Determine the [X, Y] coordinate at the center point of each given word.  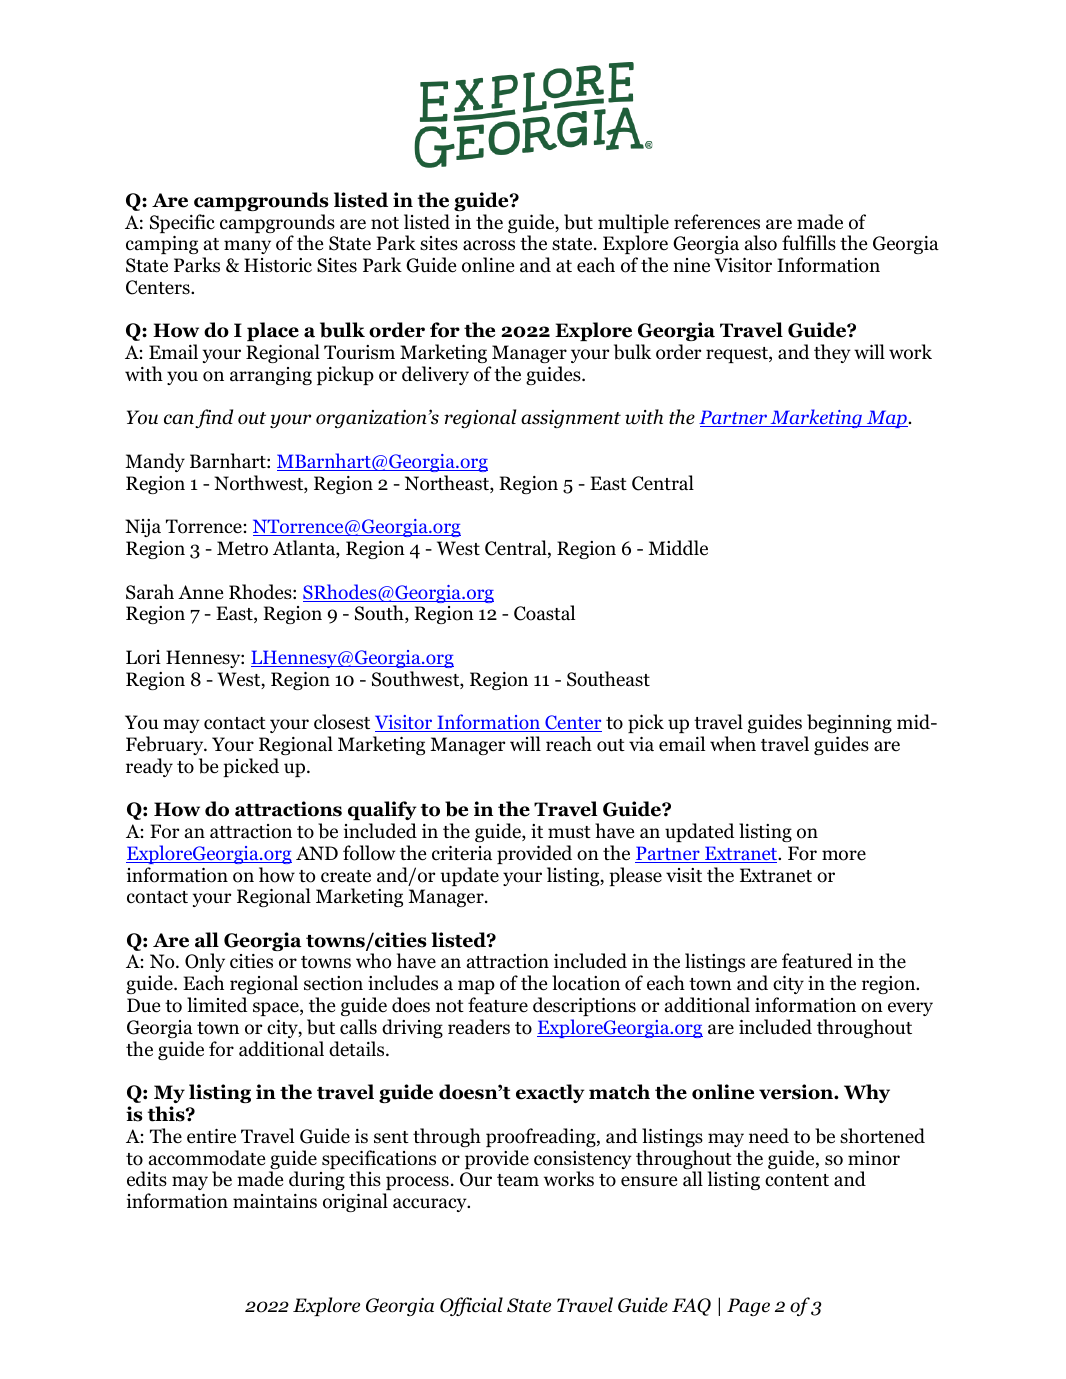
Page [748, 1307]
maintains [275, 1201]
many [247, 247]
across [489, 245]
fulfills [809, 243]
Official [471, 1306]
